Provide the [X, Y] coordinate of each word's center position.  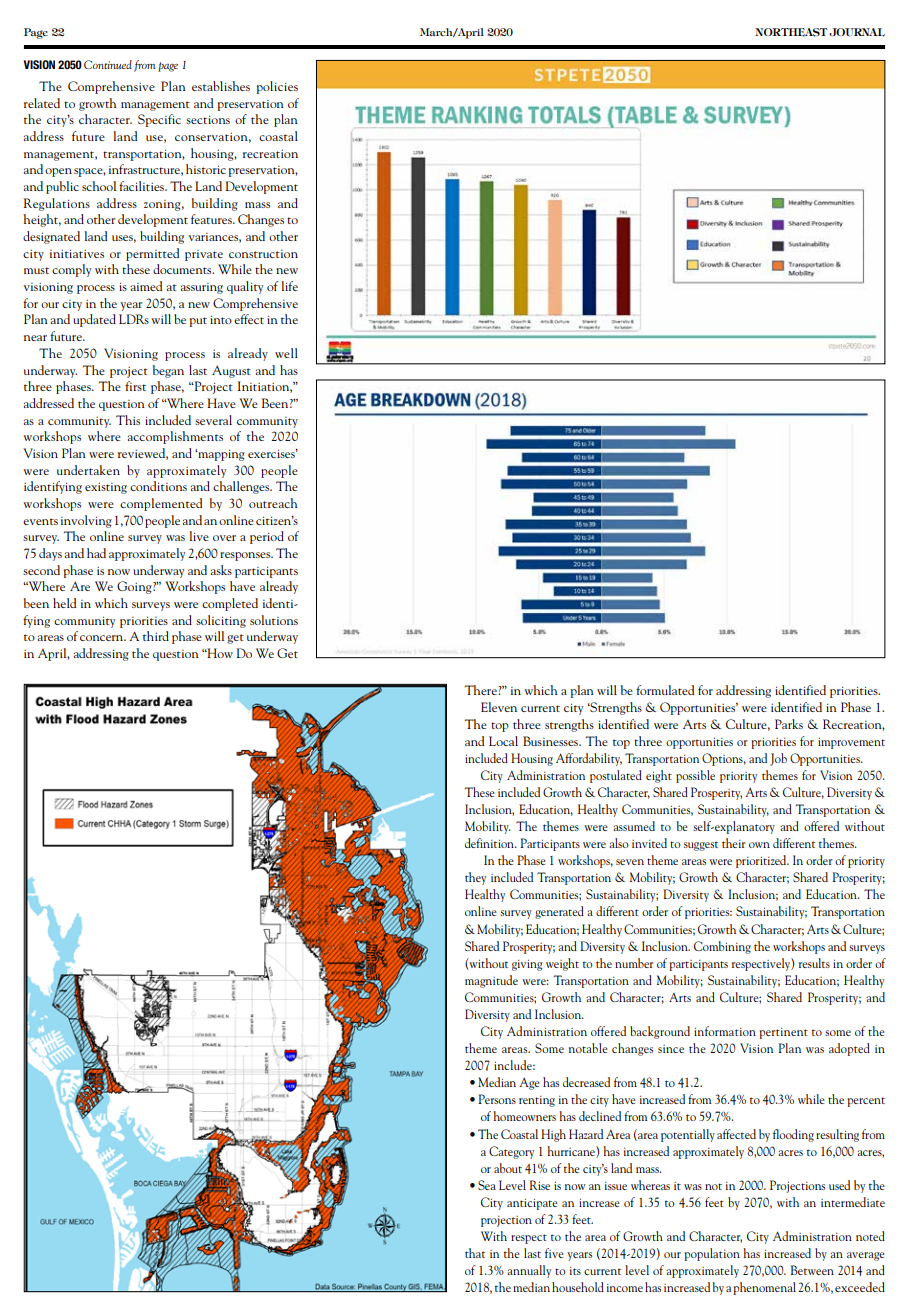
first [135, 386]
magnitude [491, 981]
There [481, 690]
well [286, 353]
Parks [789, 724]
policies [277, 87]
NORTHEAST [791, 32]
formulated [665, 690]
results [814, 963]
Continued [108, 64]
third [156, 636]
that [475, 1253]
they [475, 878]
